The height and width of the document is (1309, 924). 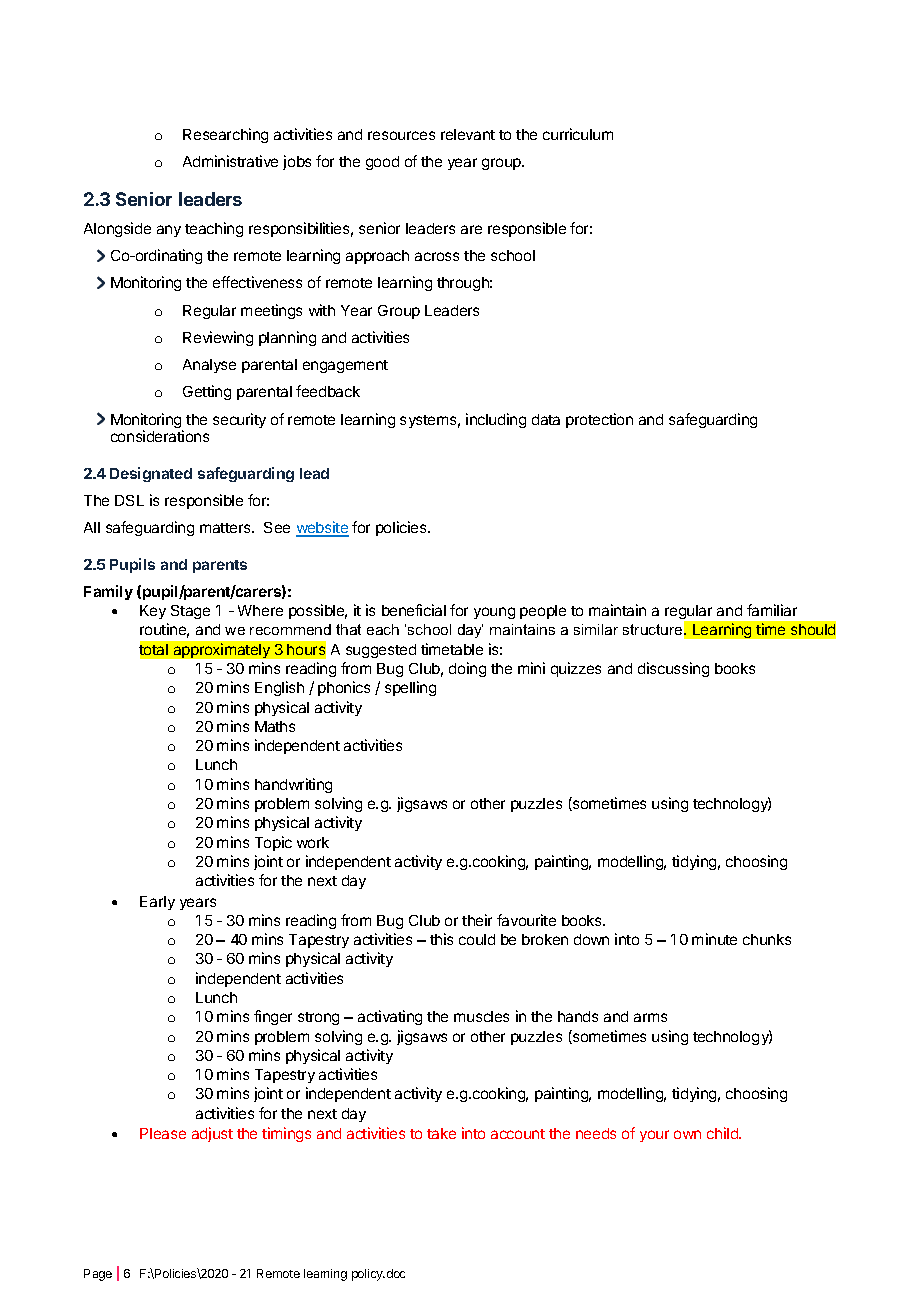 What do you see at coordinates (410, 688) in the document?
I see `spelling` at bounding box center [410, 688].
